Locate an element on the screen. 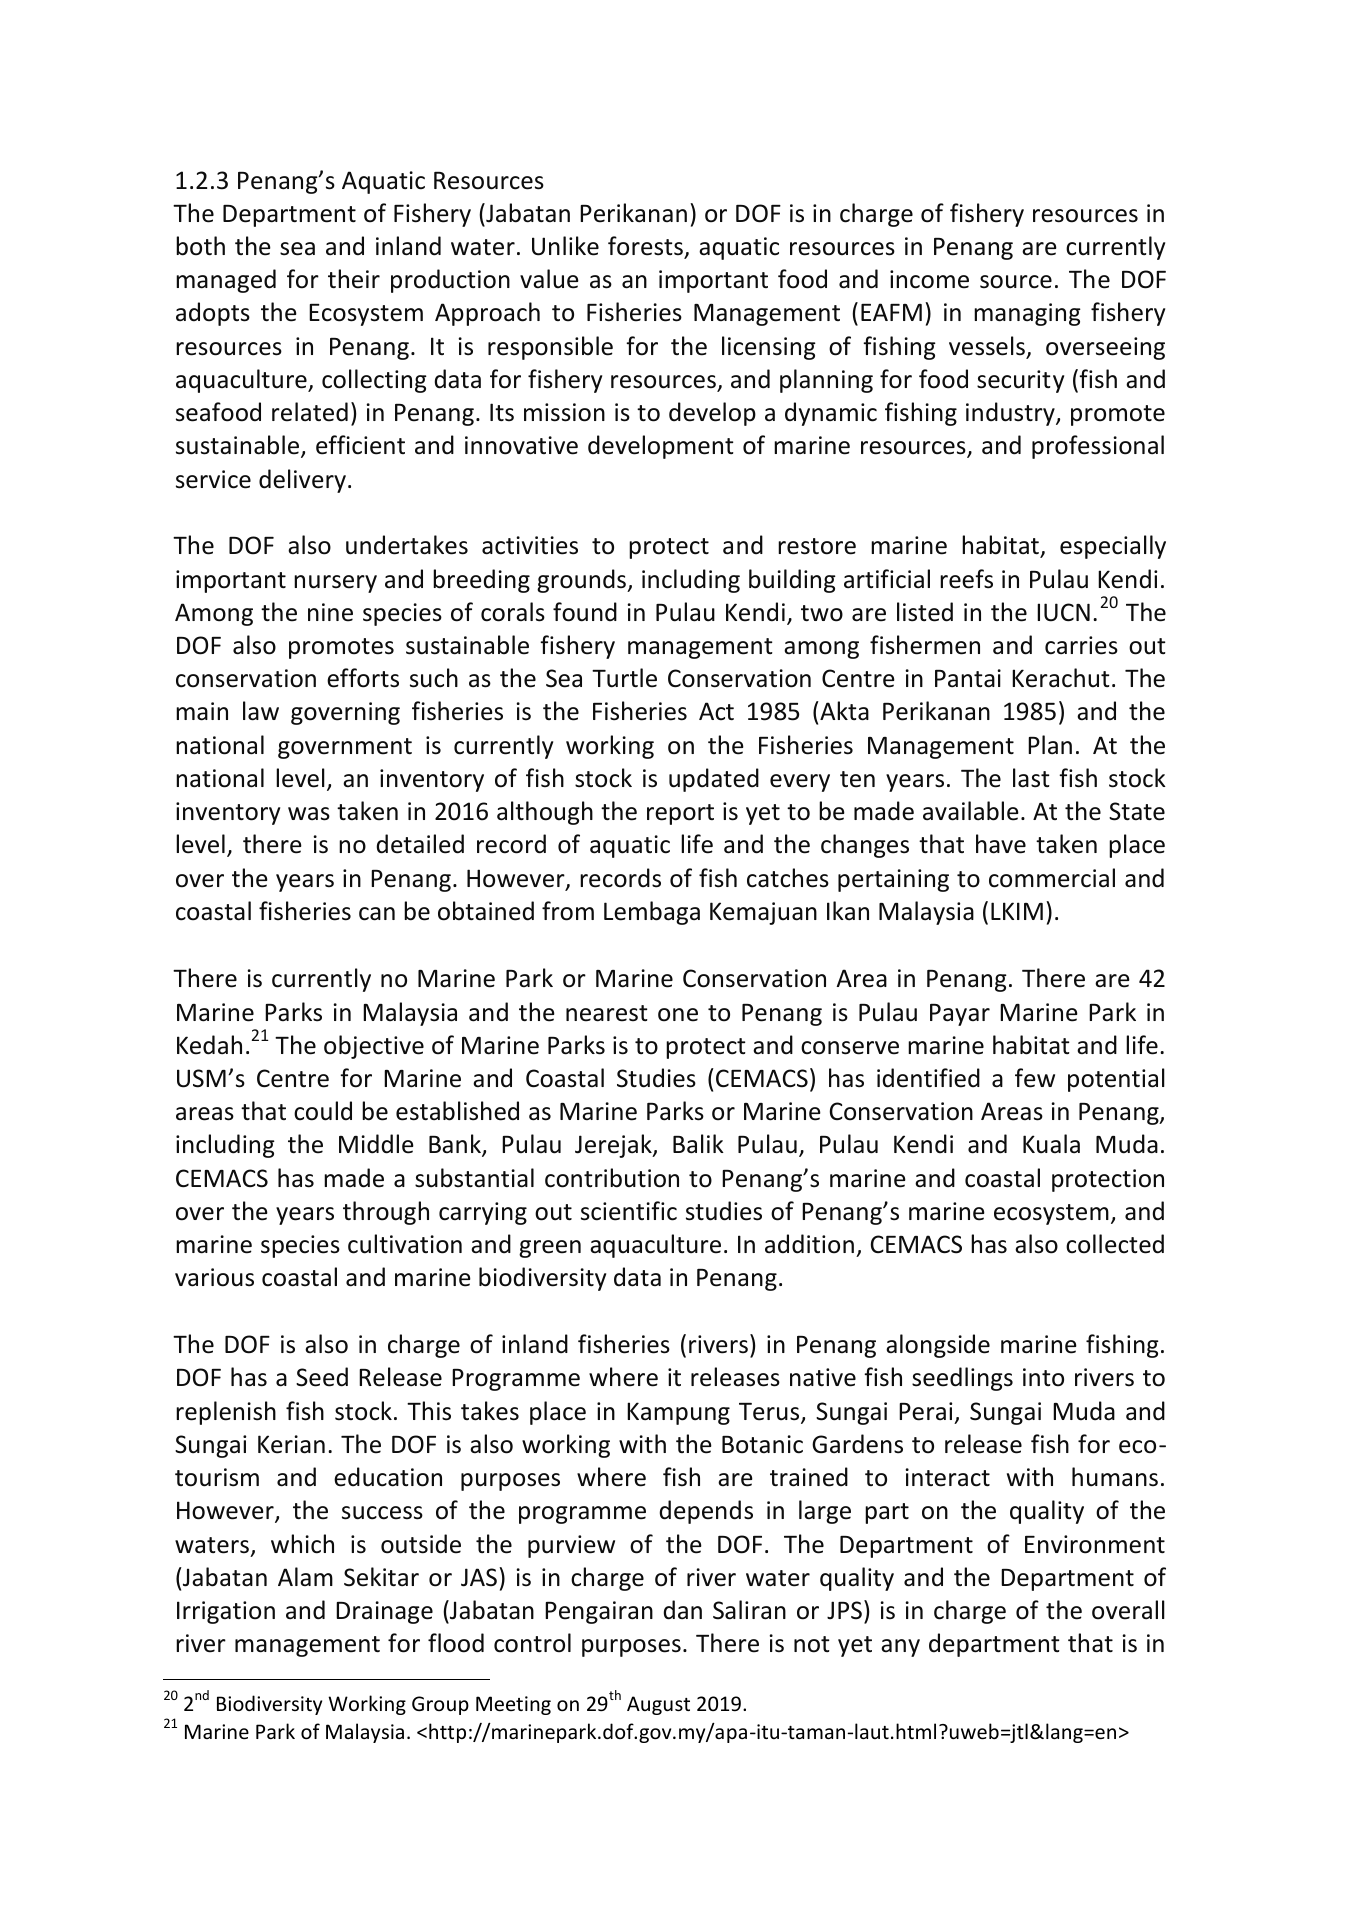  forests is located at coordinates (645, 246).
